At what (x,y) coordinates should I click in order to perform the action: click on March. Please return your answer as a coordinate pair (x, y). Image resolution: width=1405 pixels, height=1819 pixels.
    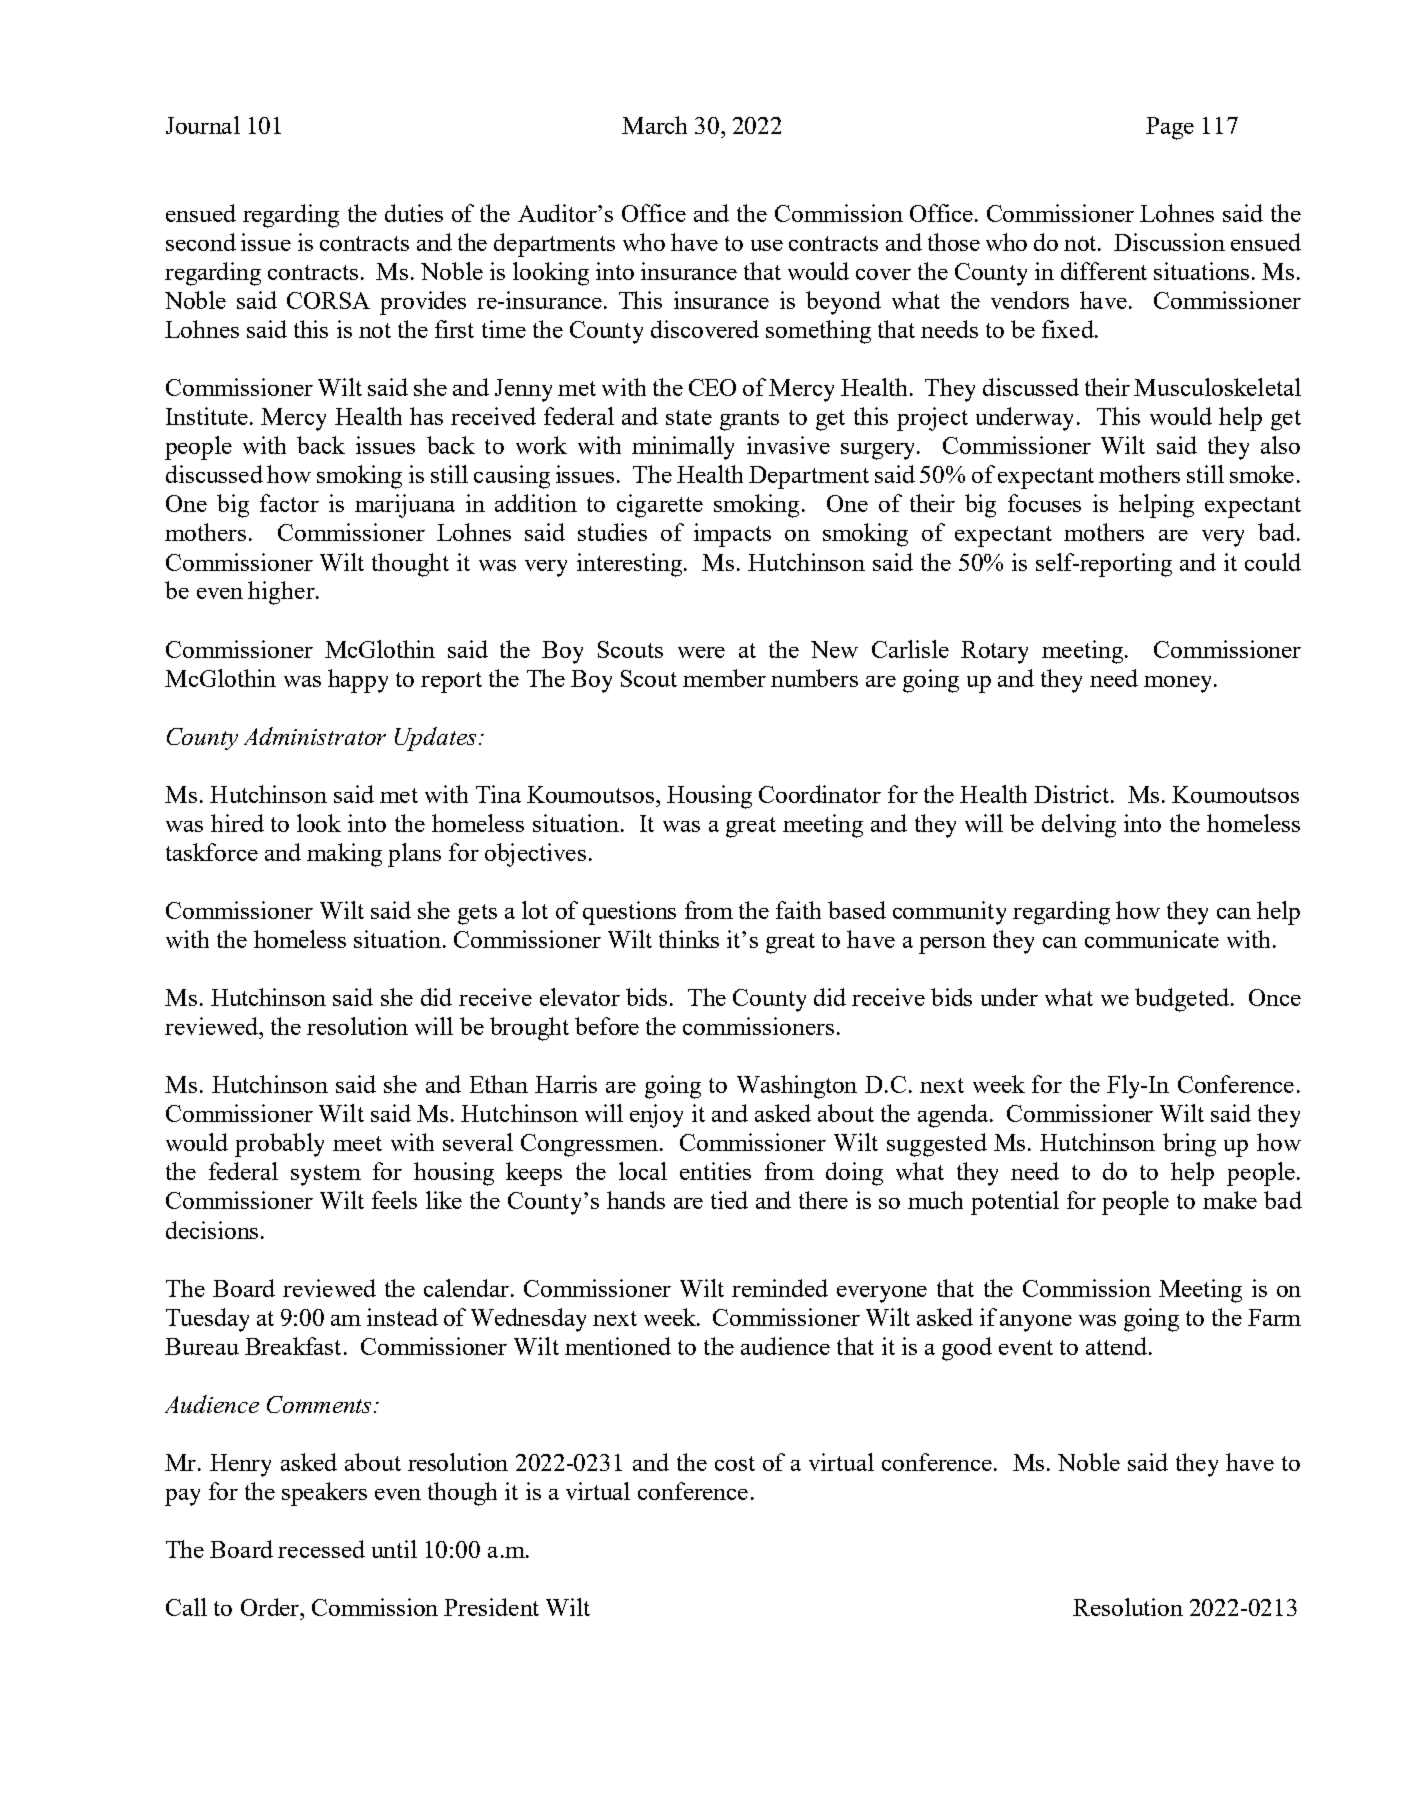
    Looking at the image, I should click on (654, 125).
